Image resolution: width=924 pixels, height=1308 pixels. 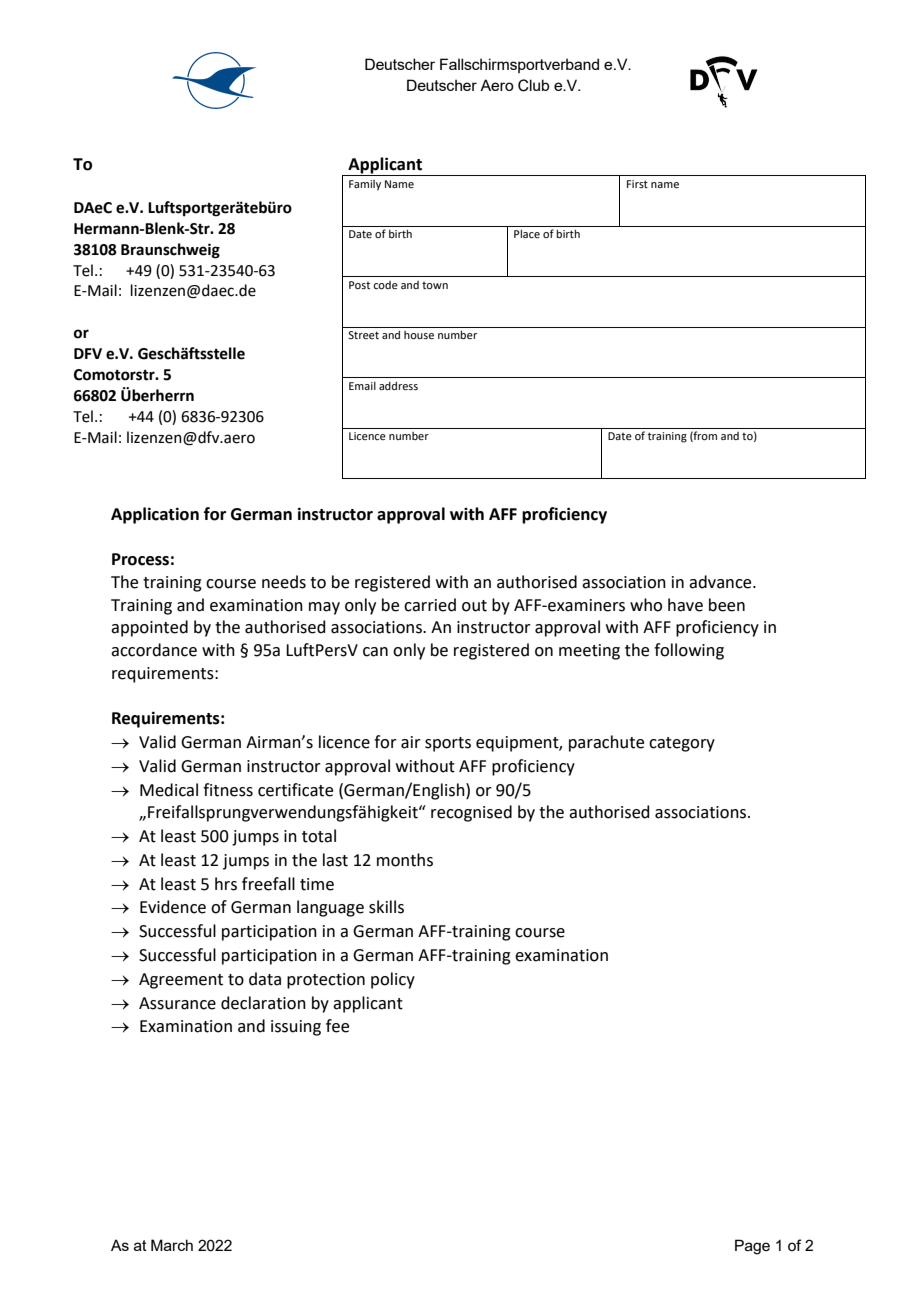 I want to click on hrs, so click(x=226, y=884).
